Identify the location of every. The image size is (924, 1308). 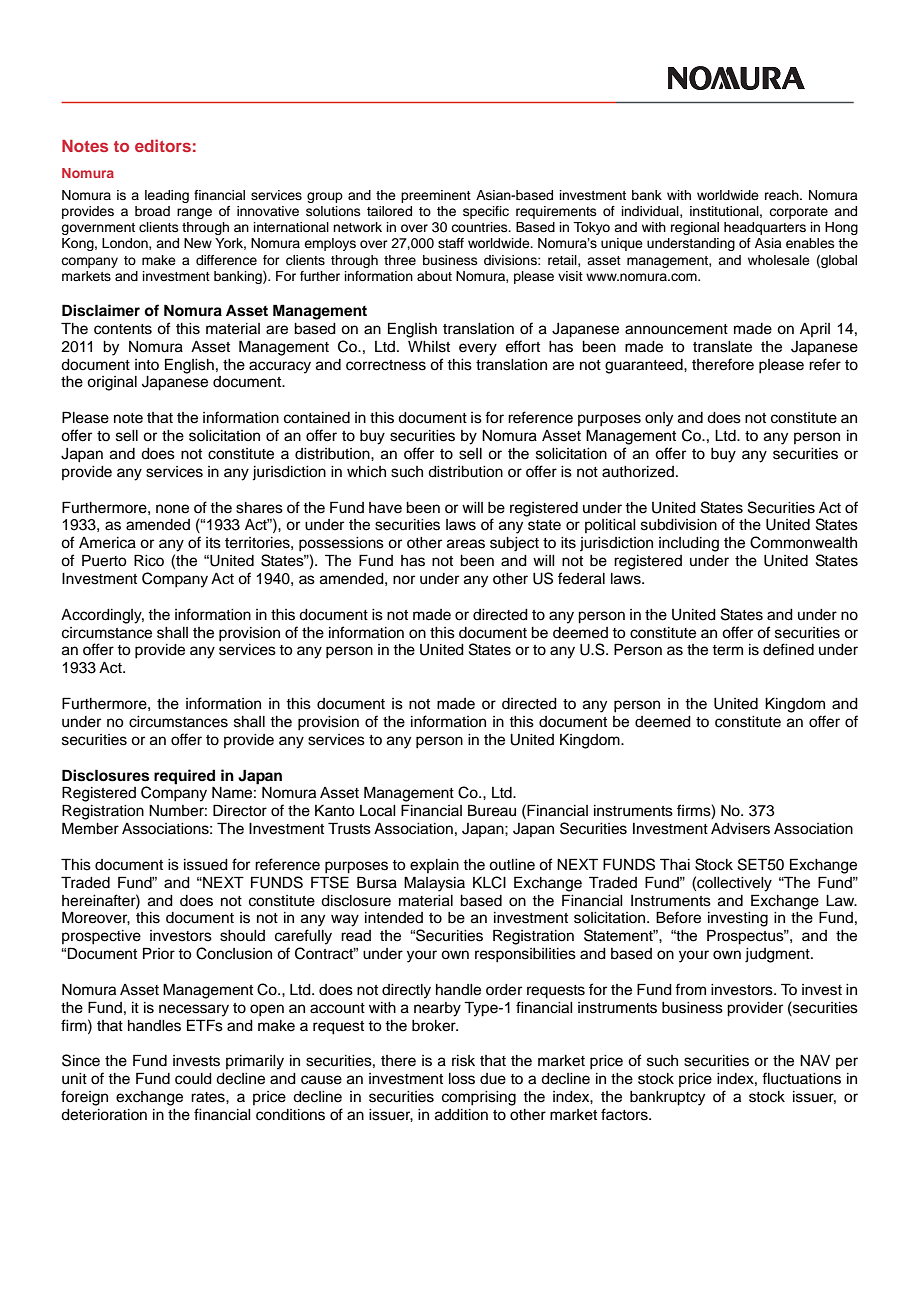
(478, 349).
